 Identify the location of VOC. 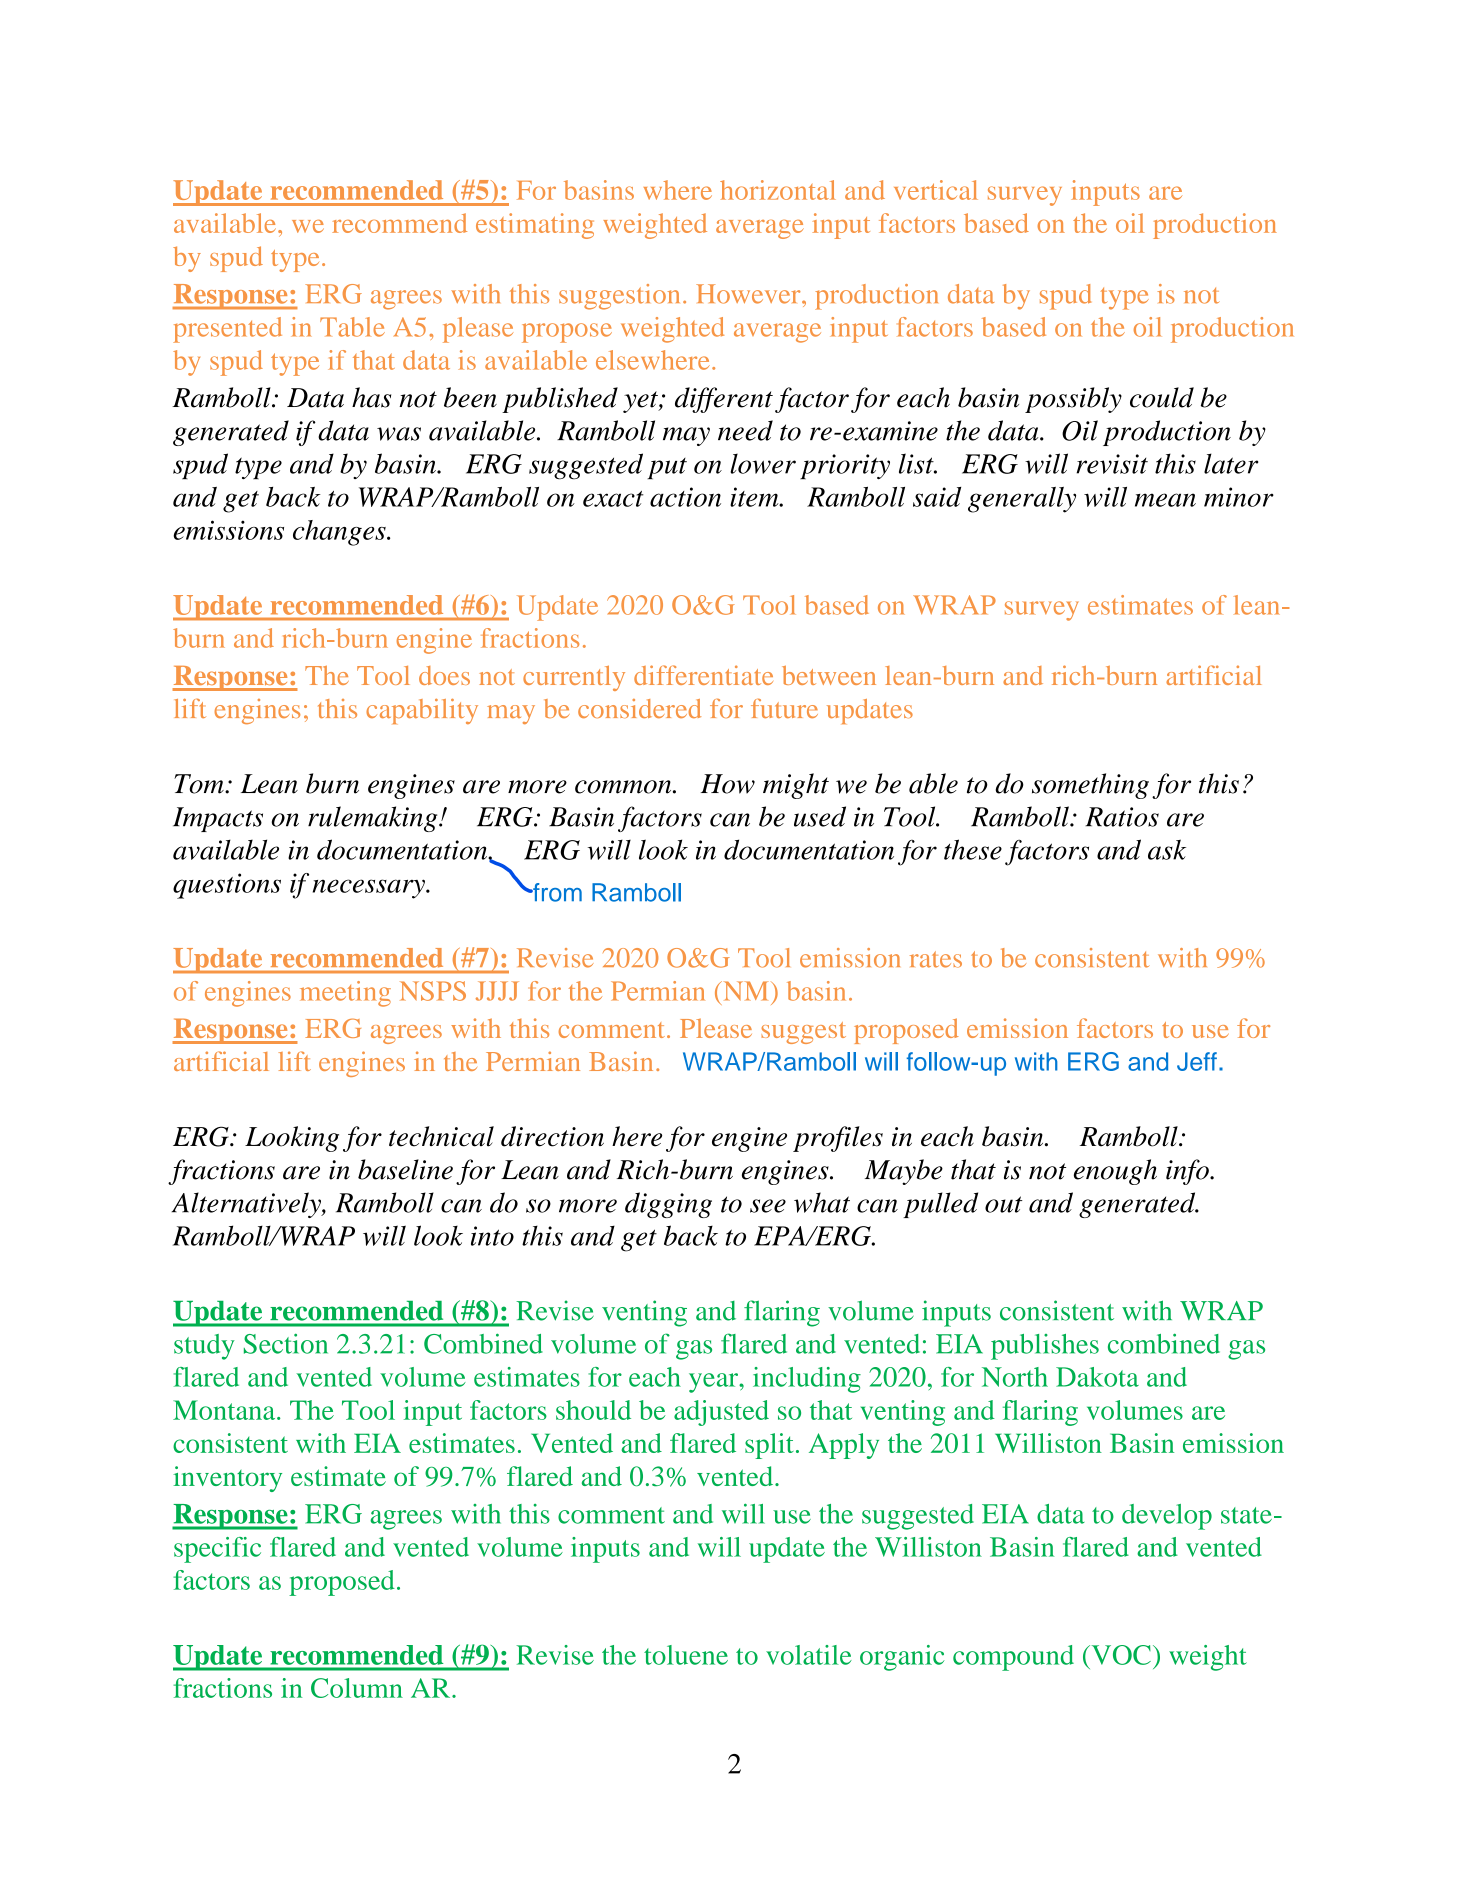
(1120, 1655).
